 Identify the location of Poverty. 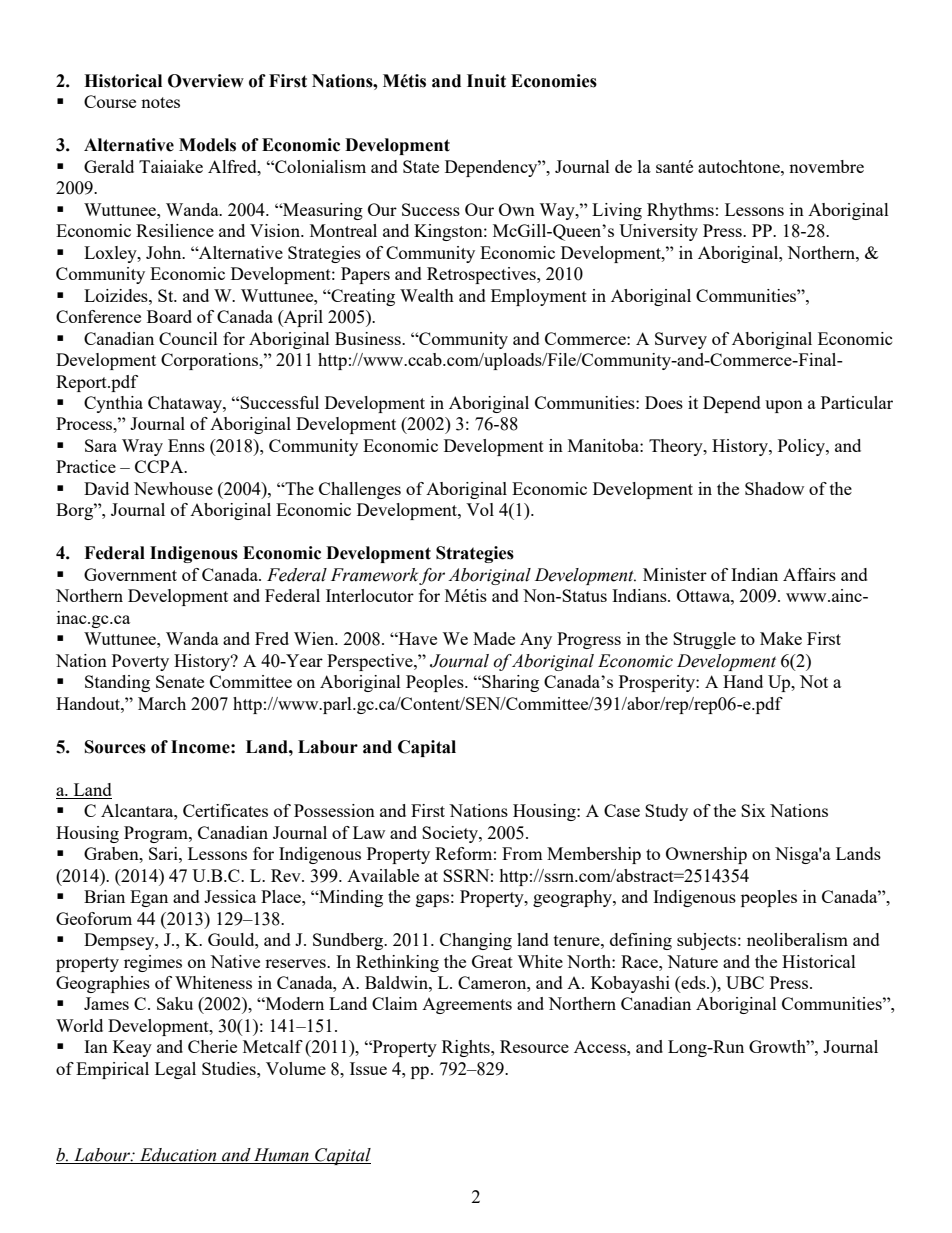
(140, 662).
